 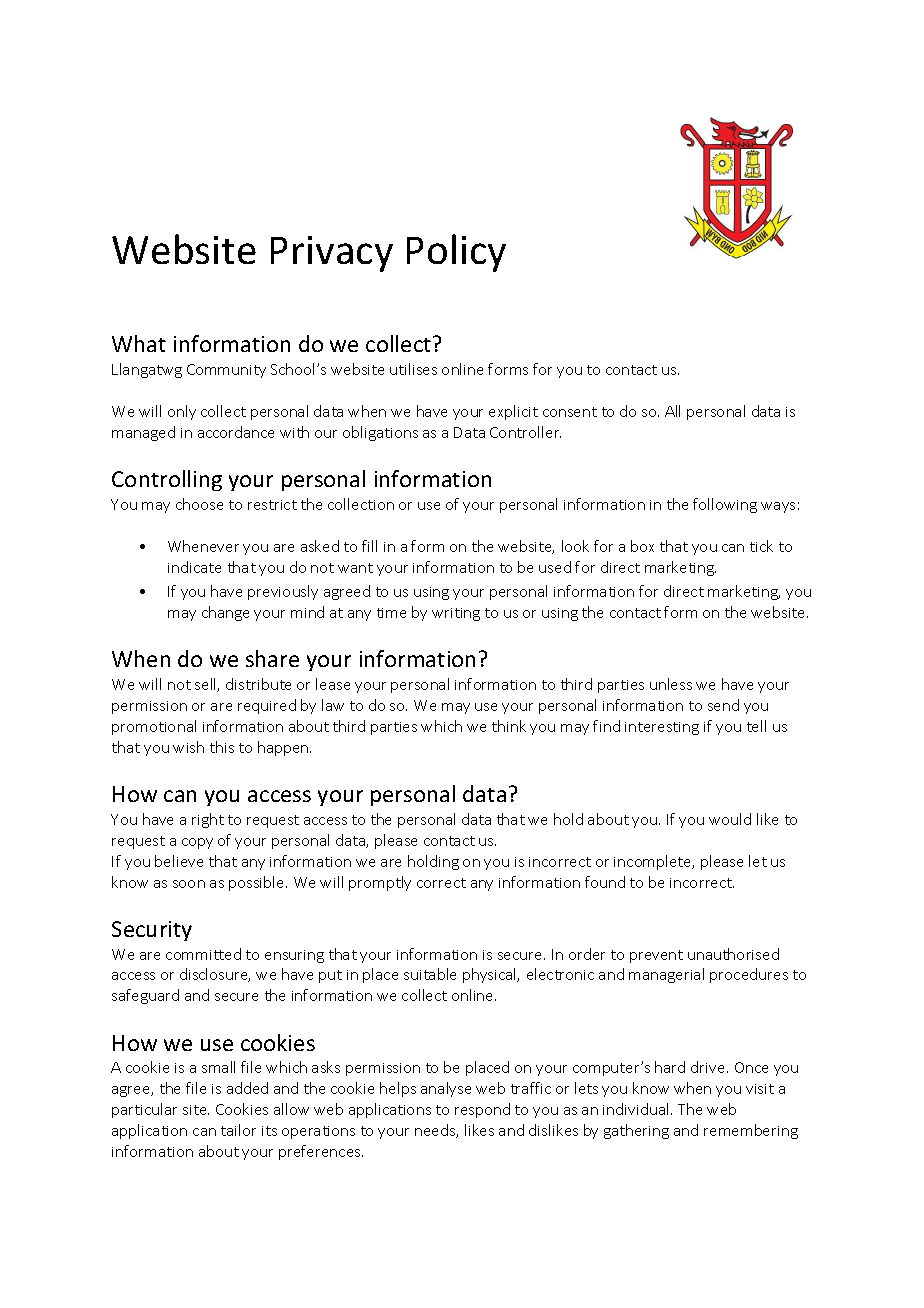 What do you see at coordinates (509, 726) in the document?
I see `think` at bounding box center [509, 726].
